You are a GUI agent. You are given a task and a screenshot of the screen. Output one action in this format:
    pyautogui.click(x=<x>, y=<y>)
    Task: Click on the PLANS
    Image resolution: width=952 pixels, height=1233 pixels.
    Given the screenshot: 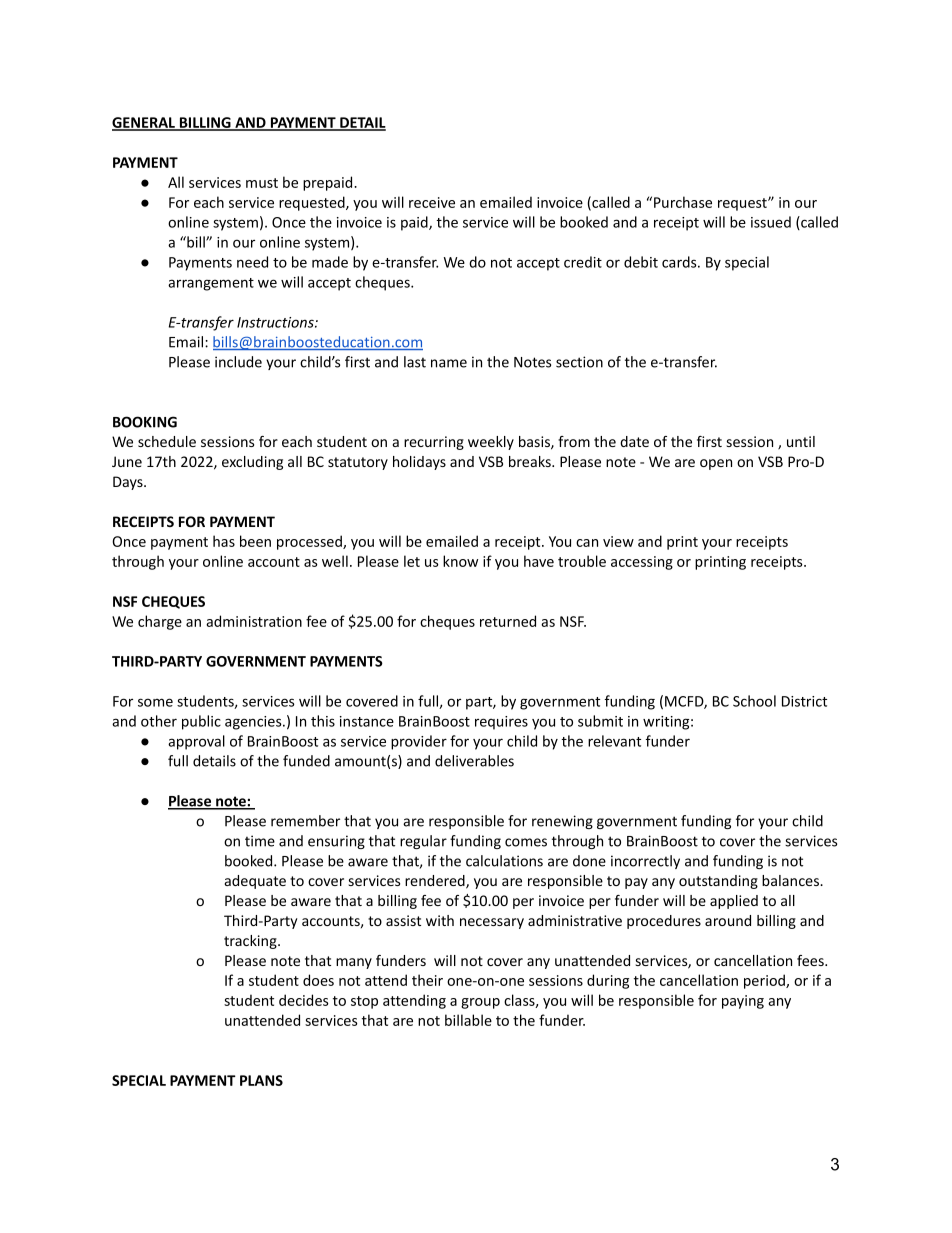 What is the action you would take?
    pyautogui.click(x=261, y=1080)
